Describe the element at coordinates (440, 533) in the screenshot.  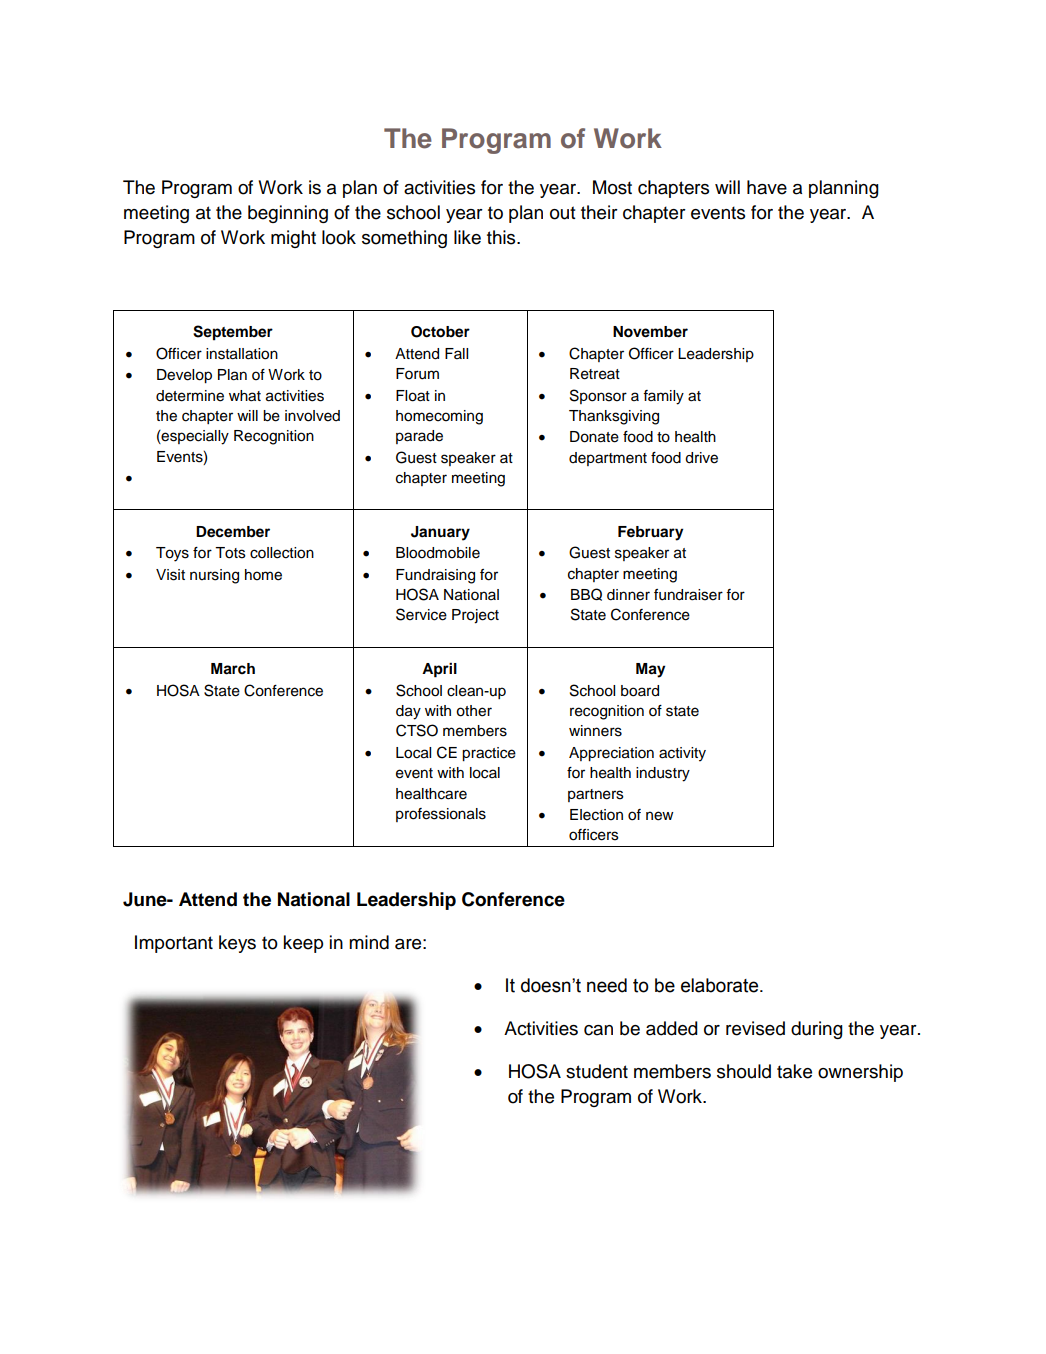
I see `January` at that location.
